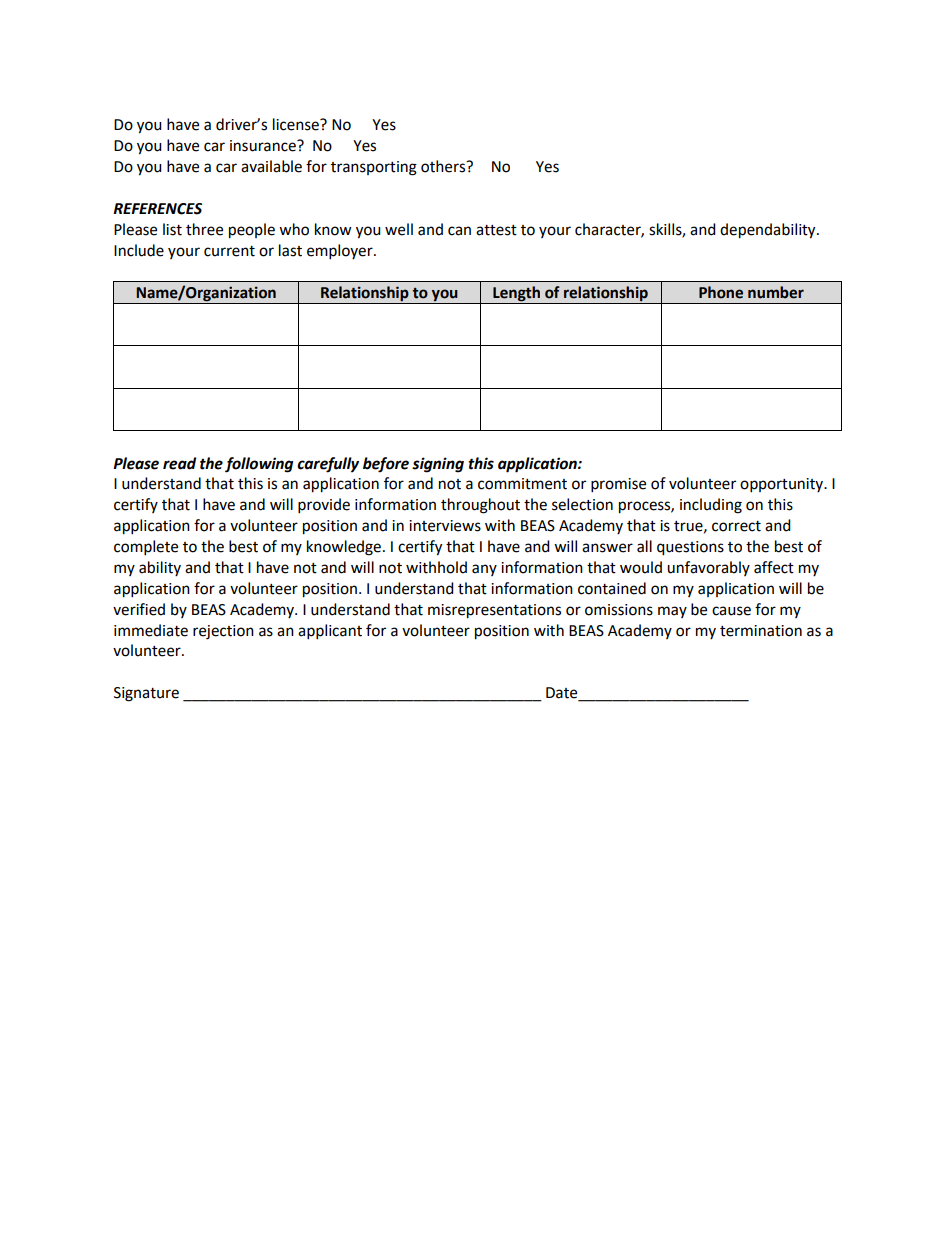 The width and height of the page is (952, 1233). What do you see at coordinates (438, 465) in the page?
I see `signing` at bounding box center [438, 465].
